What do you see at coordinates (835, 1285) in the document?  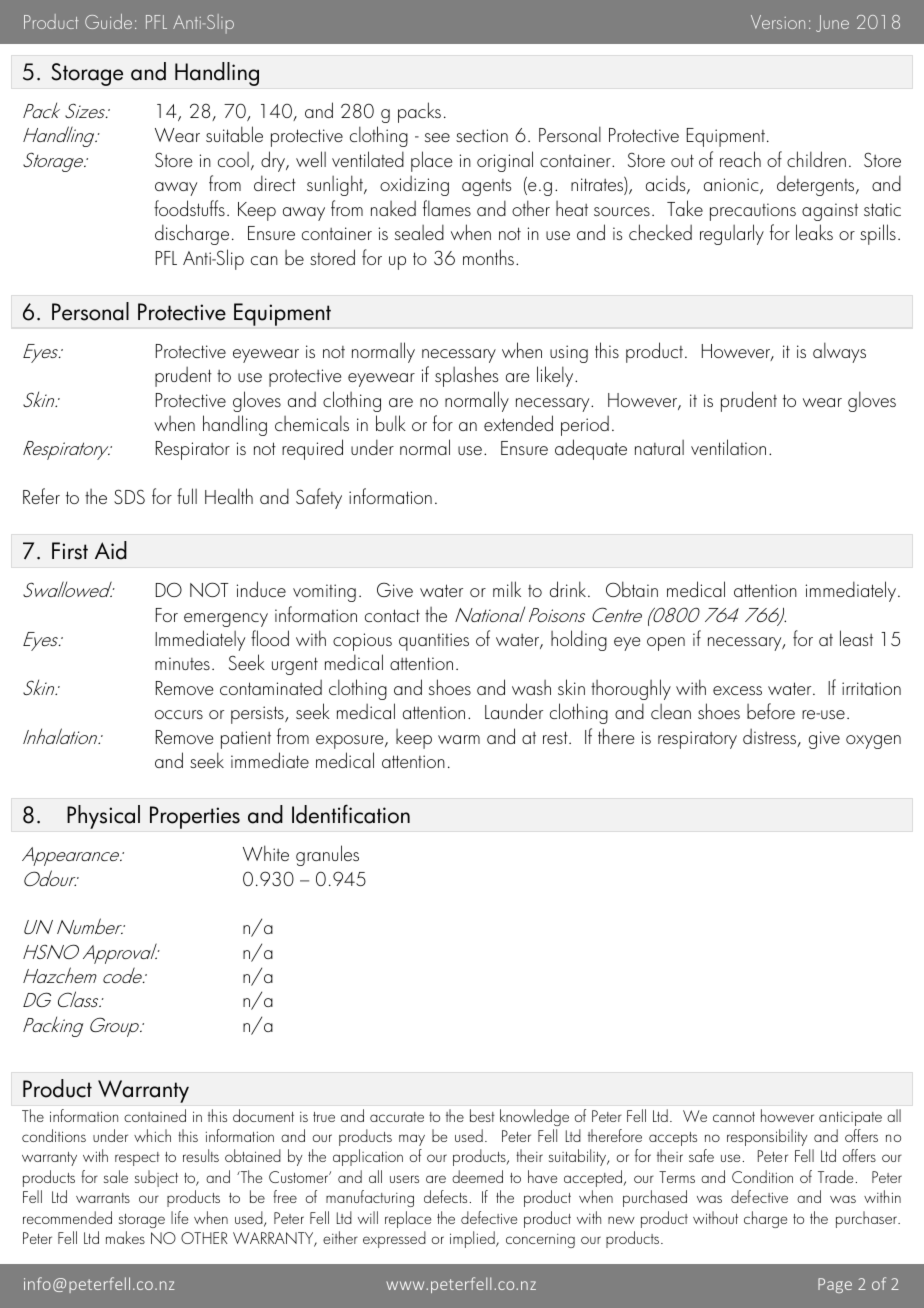 I see `Page` at bounding box center [835, 1285].
